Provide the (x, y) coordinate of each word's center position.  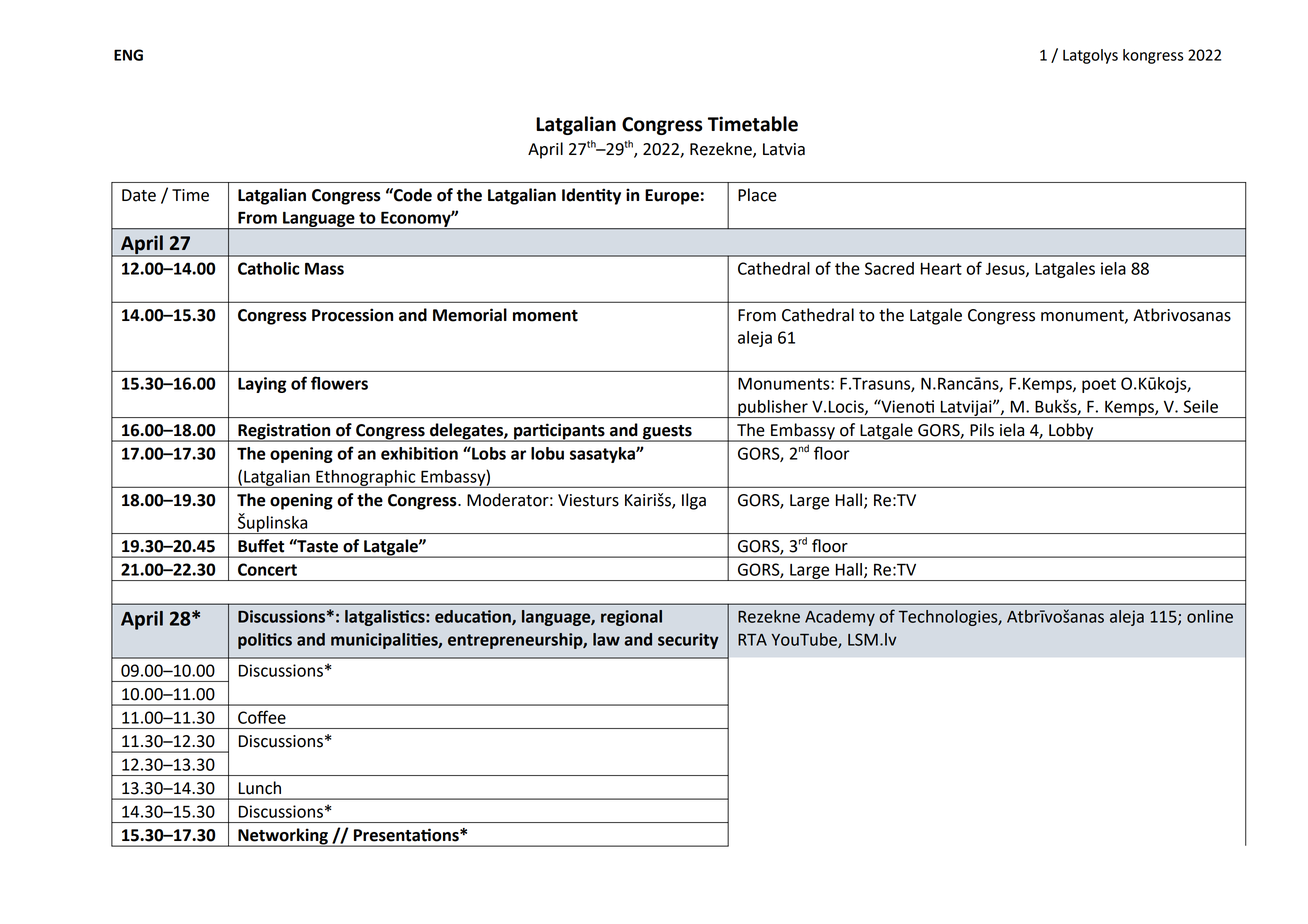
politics (265, 641)
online (1210, 616)
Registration (284, 432)
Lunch (260, 788)
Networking (283, 837)
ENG (128, 55)
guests (667, 433)
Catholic (268, 268)
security (688, 641)
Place (757, 195)
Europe (672, 197)
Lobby (1071, 432)
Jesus (1006, 270)
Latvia (784, 149)
